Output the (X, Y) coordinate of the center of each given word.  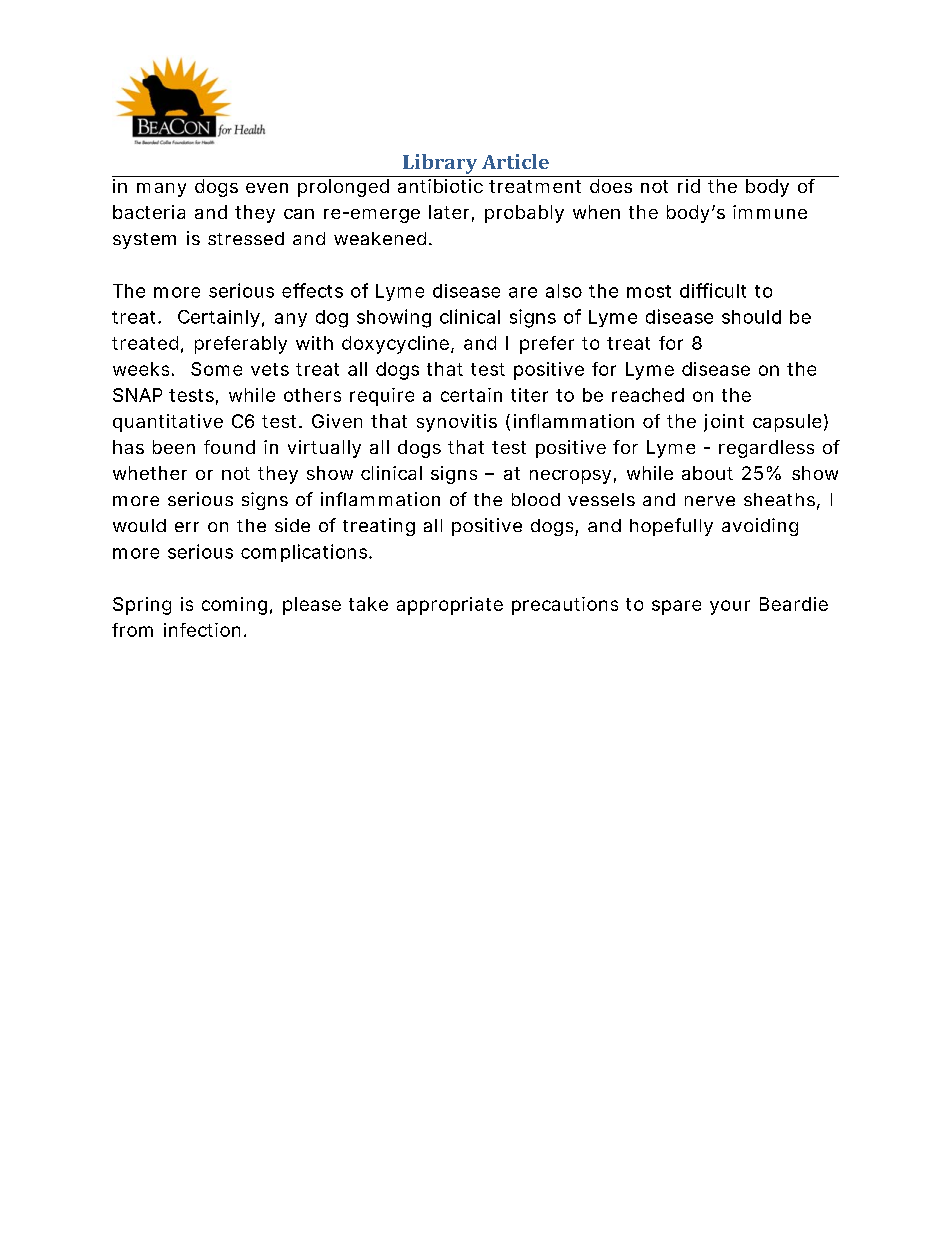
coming (234, 606)
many (161, 190)
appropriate (450, 606)
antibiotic (440, 186)
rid (689, 186)
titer (529, 395)
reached (648, 395)
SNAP (137, 395)
